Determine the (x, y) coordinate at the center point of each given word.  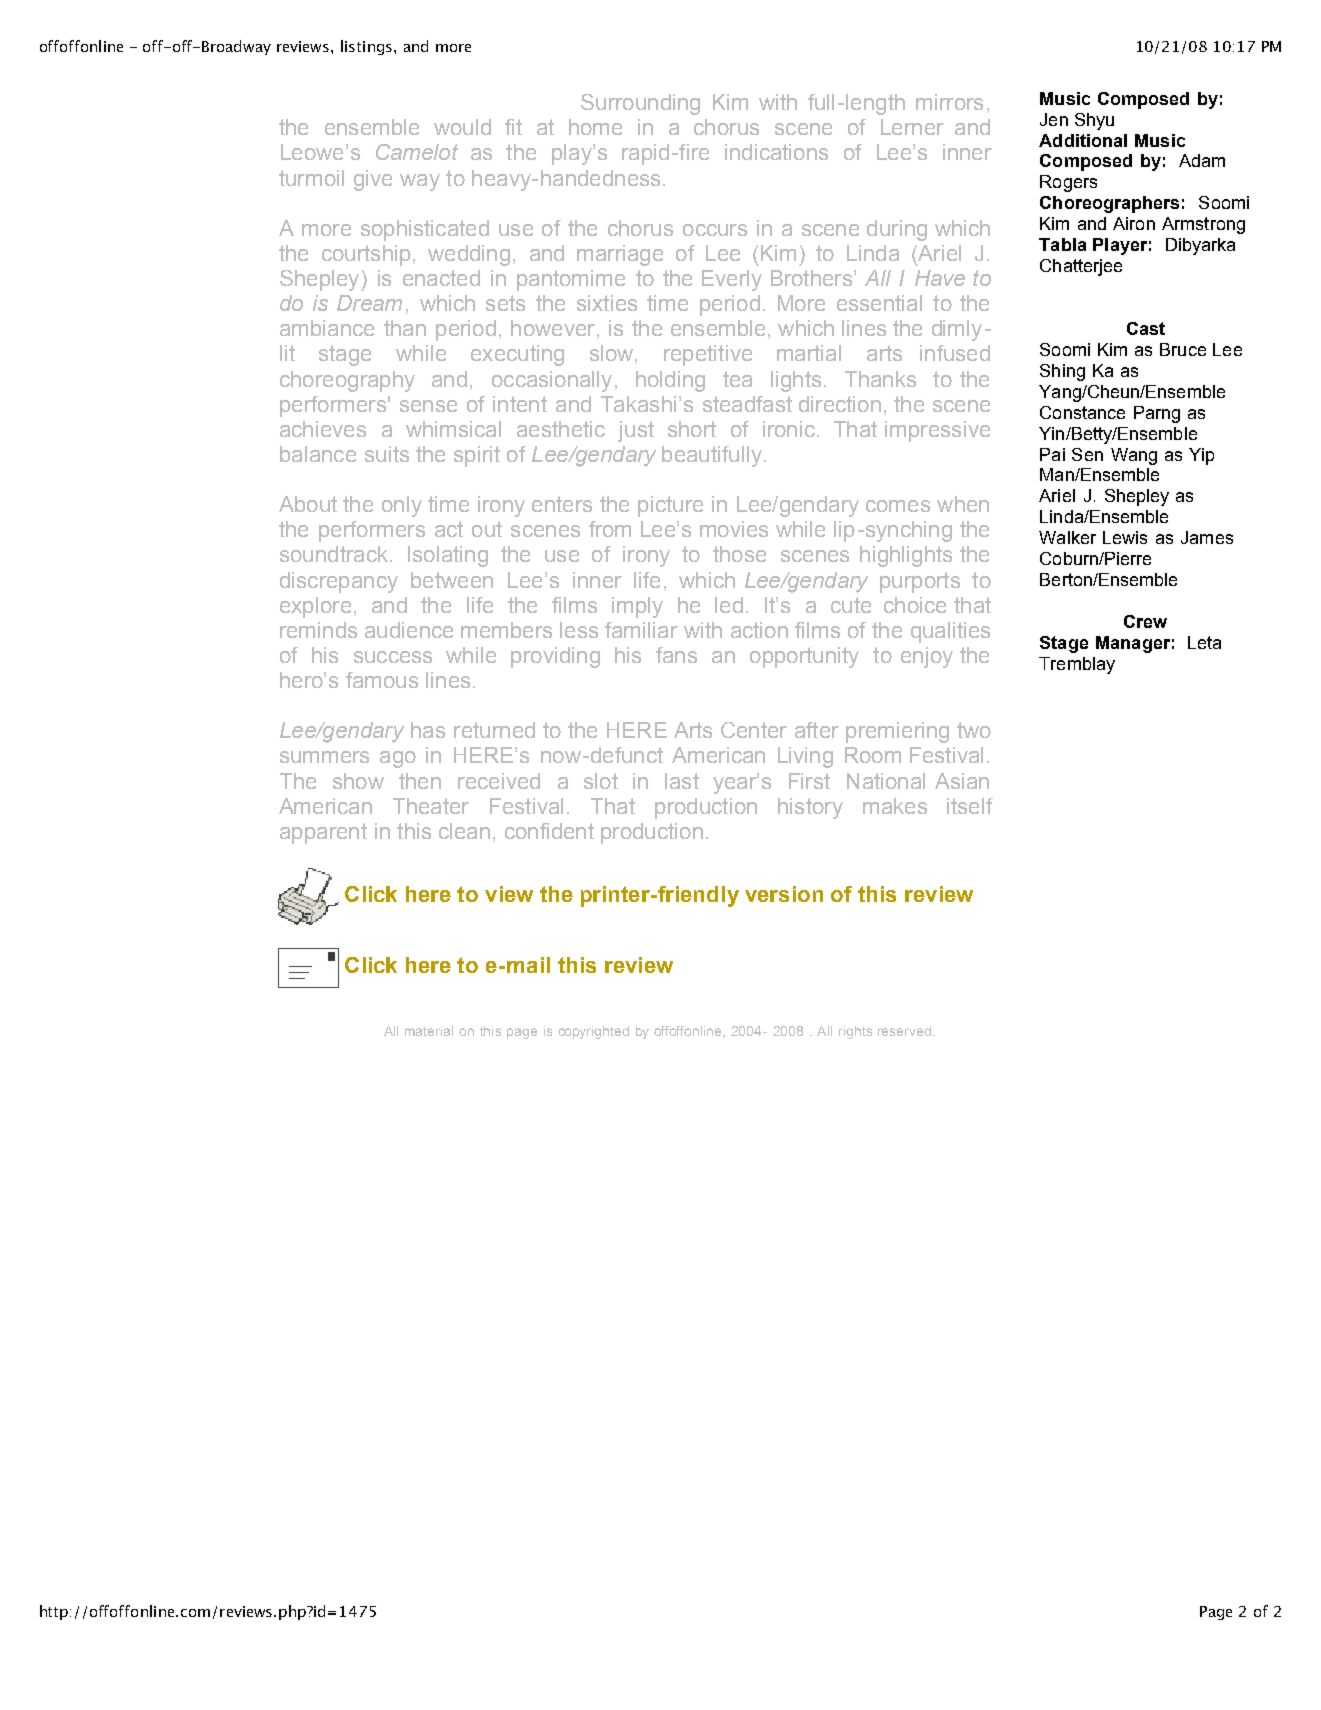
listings (366, 47)
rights (855, 1032)
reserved (904, 1031)
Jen (1054, 119)
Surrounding (640, 104)
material (429, 1031)
